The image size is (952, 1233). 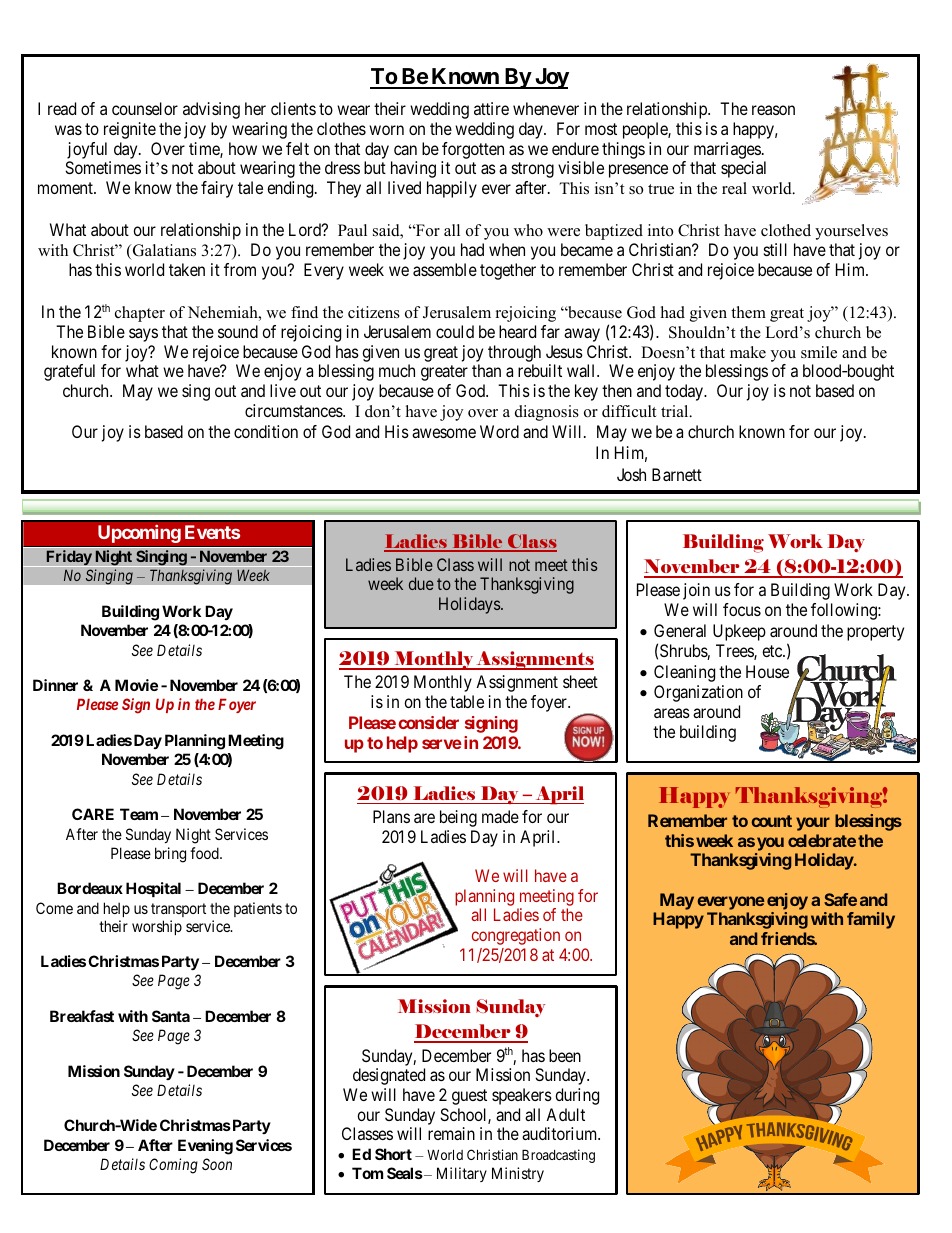 I want to click on etc, so click(x=773, y=651).
